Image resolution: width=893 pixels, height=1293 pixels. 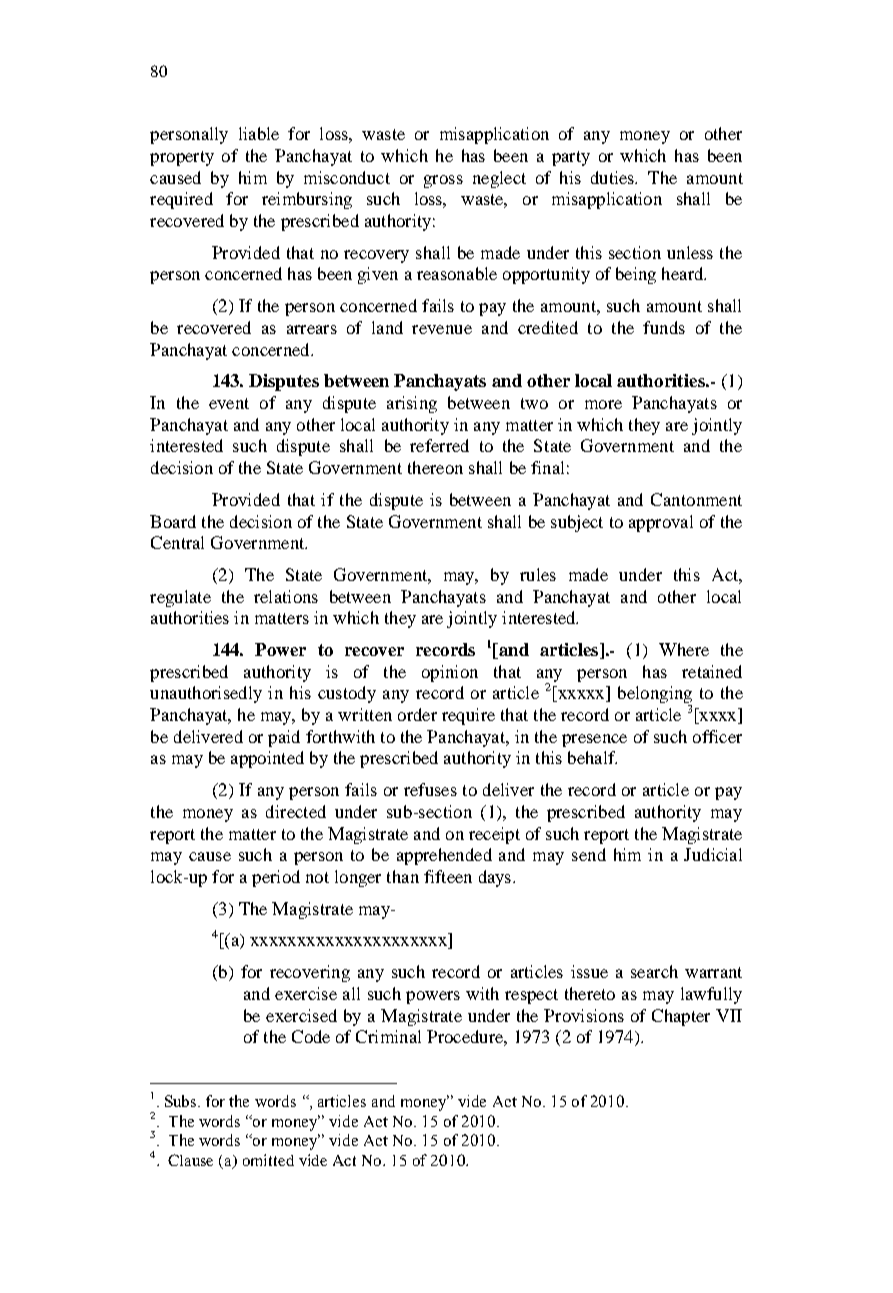 I want to click on omitted, so click(x=268, y=1160).
